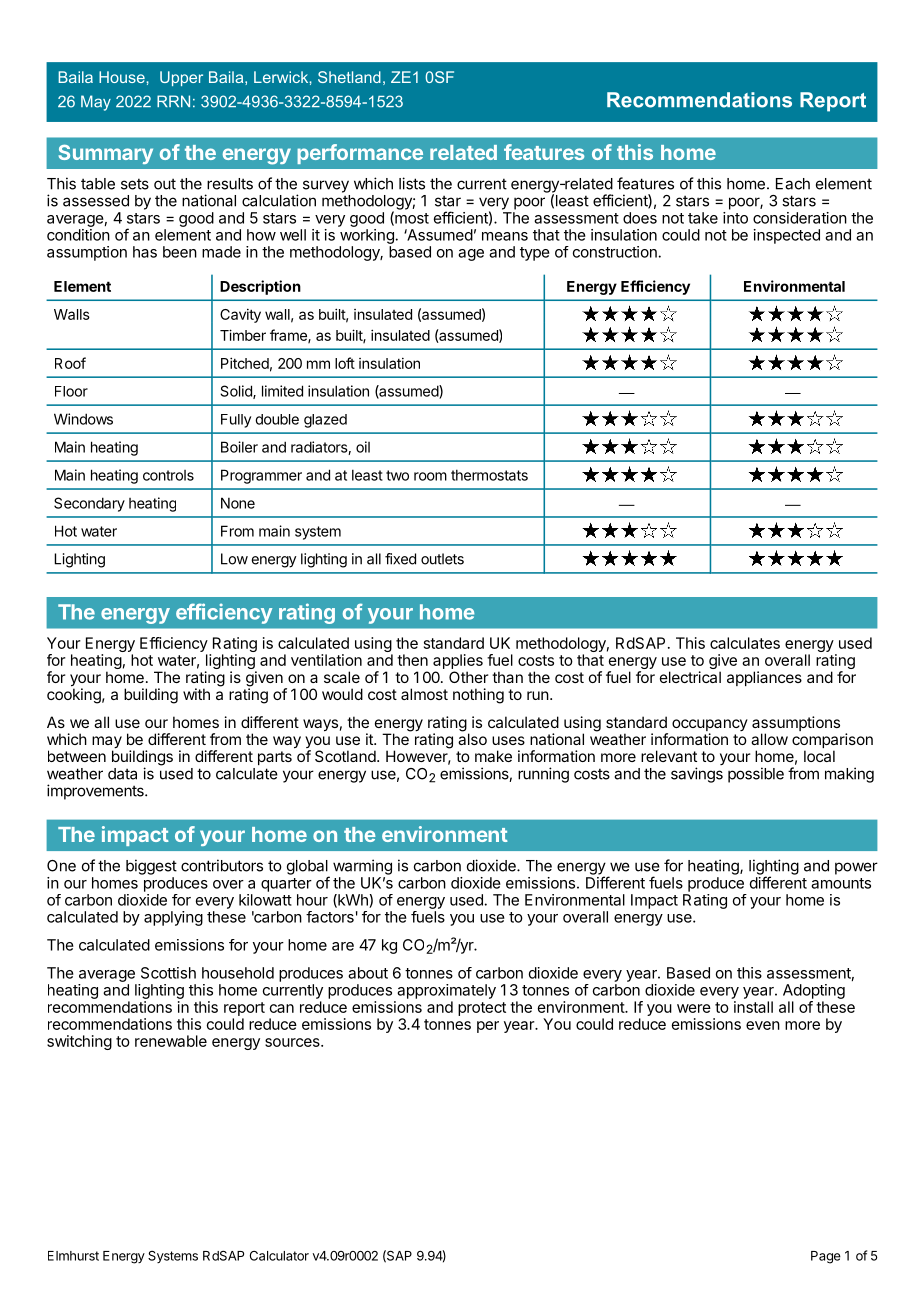 The image size is (924, 1308). Describe the element at coordinates (243, 335) in the document. I see `Timber` at that location.
